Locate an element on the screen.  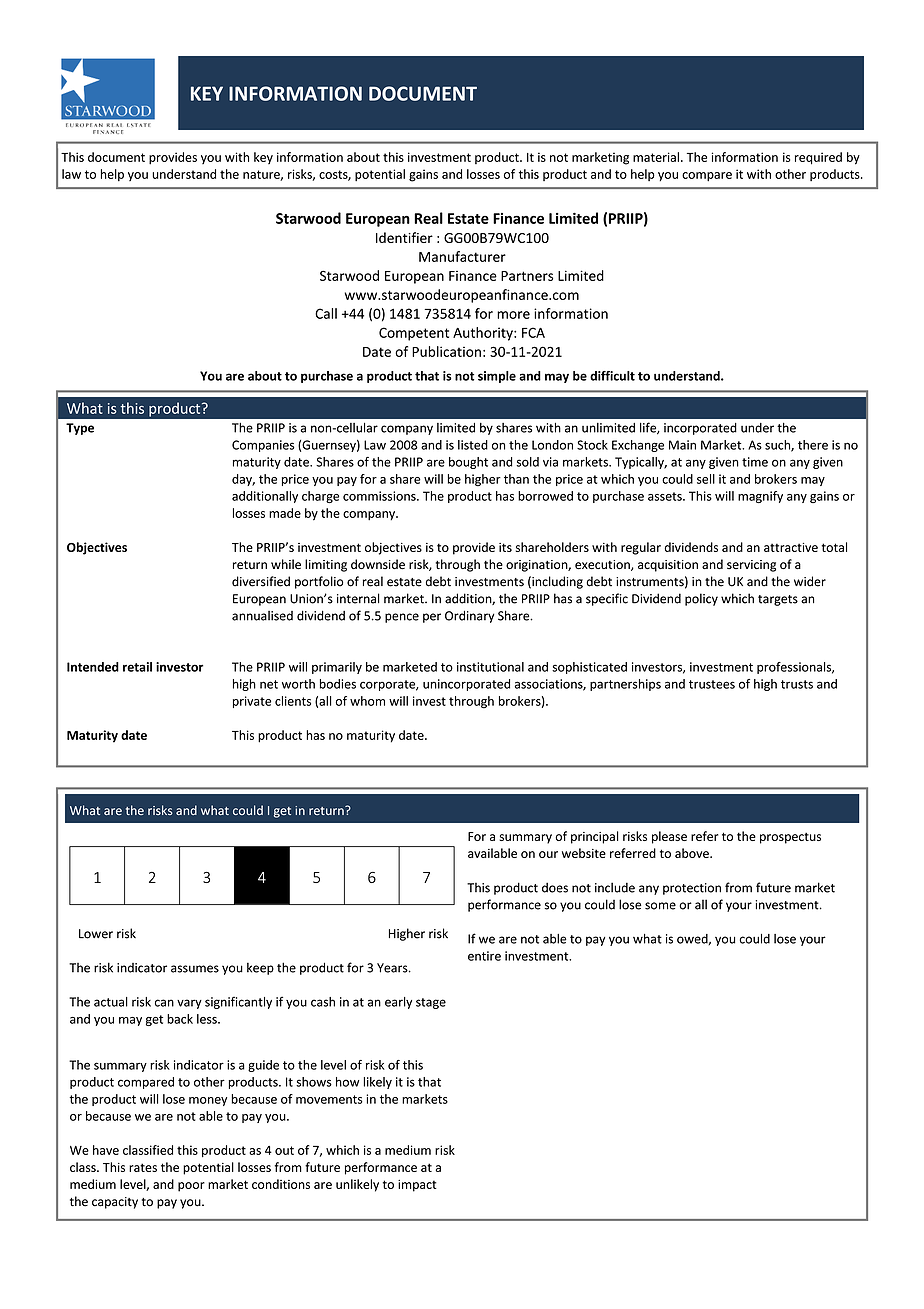
Lower is located at coordinates (96, 934).
